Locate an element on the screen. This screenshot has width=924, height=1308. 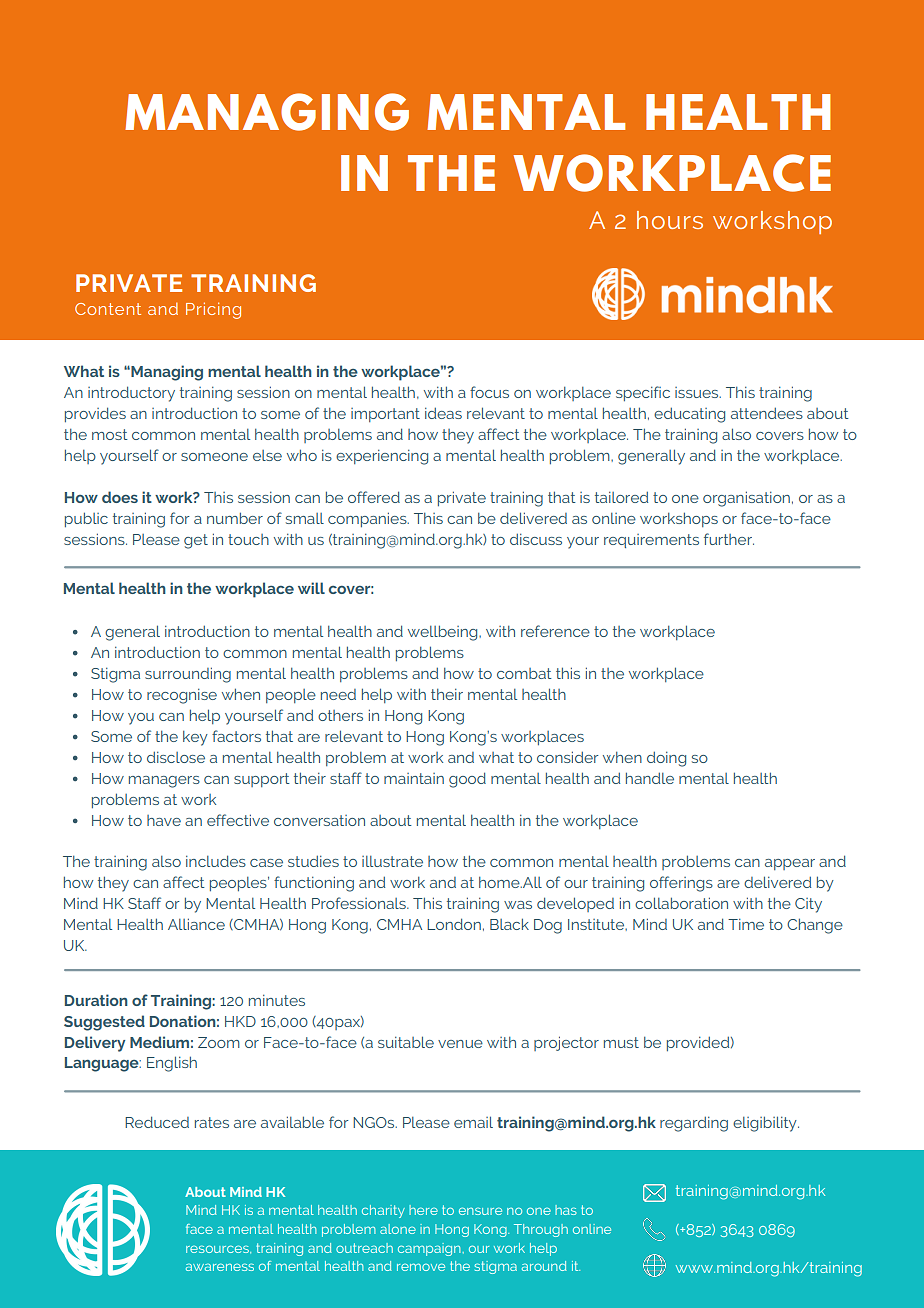
hours is located at coordinates (670, 220).
